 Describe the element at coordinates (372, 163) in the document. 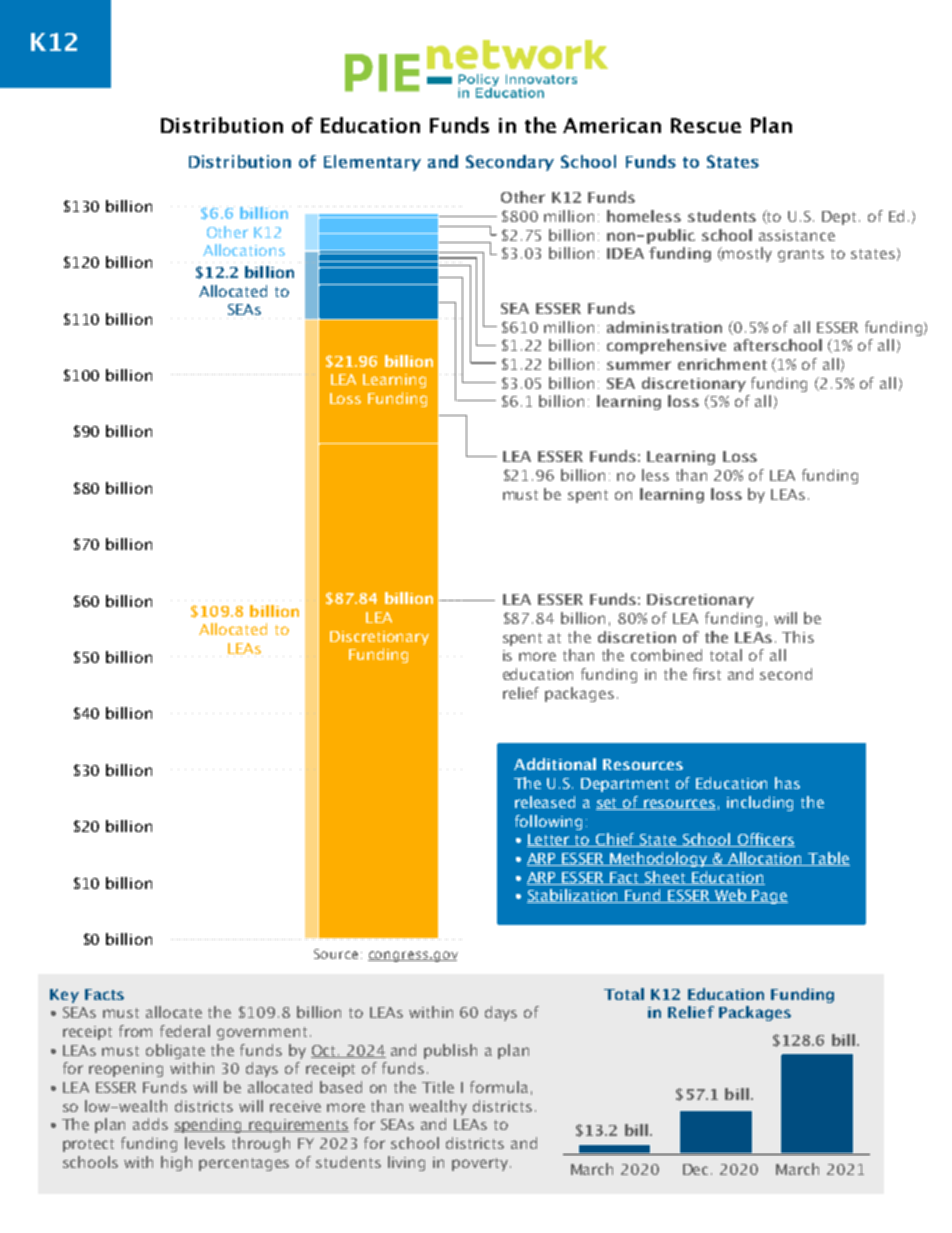

I see `Elementary` at that location.
